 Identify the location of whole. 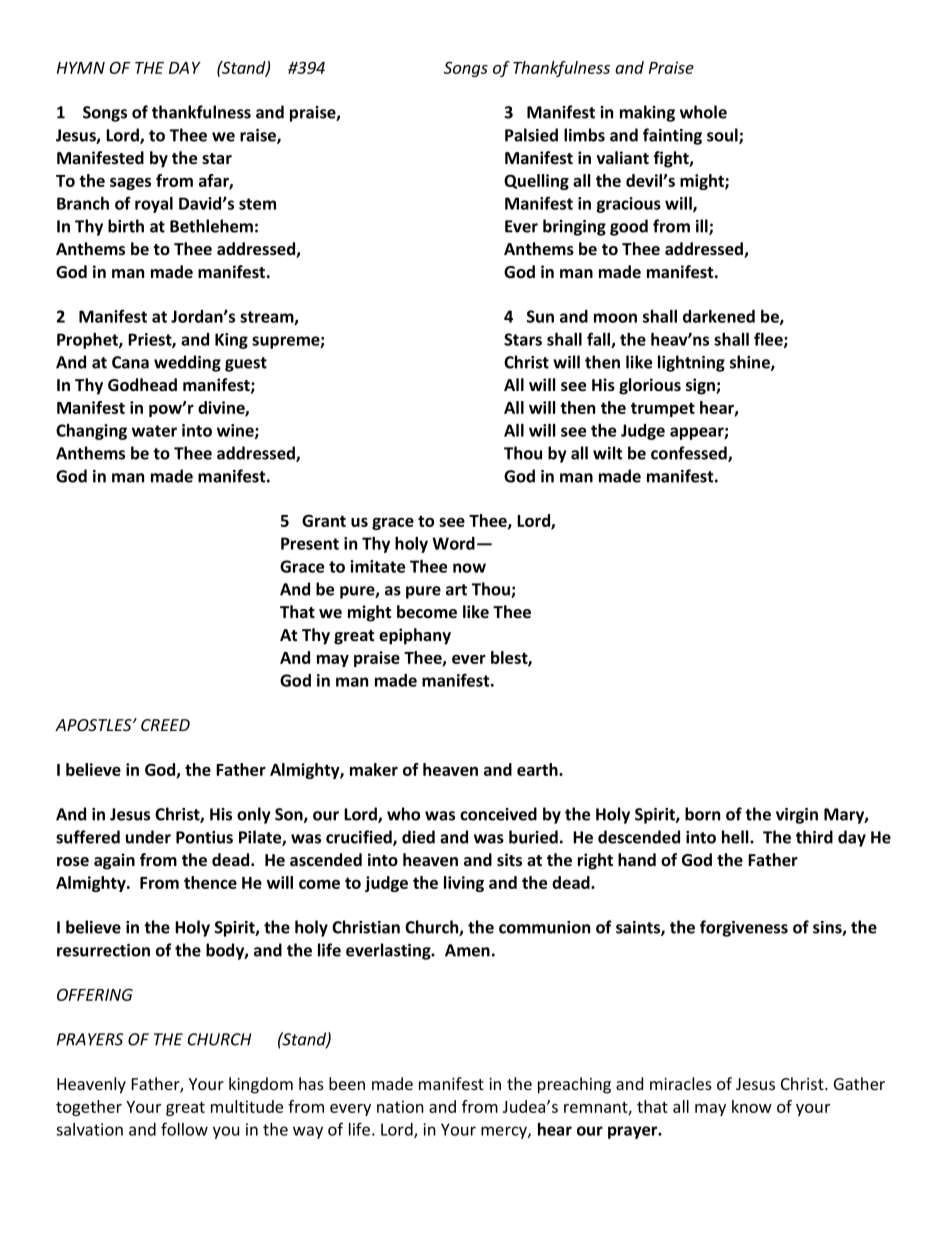
(703, 112).
